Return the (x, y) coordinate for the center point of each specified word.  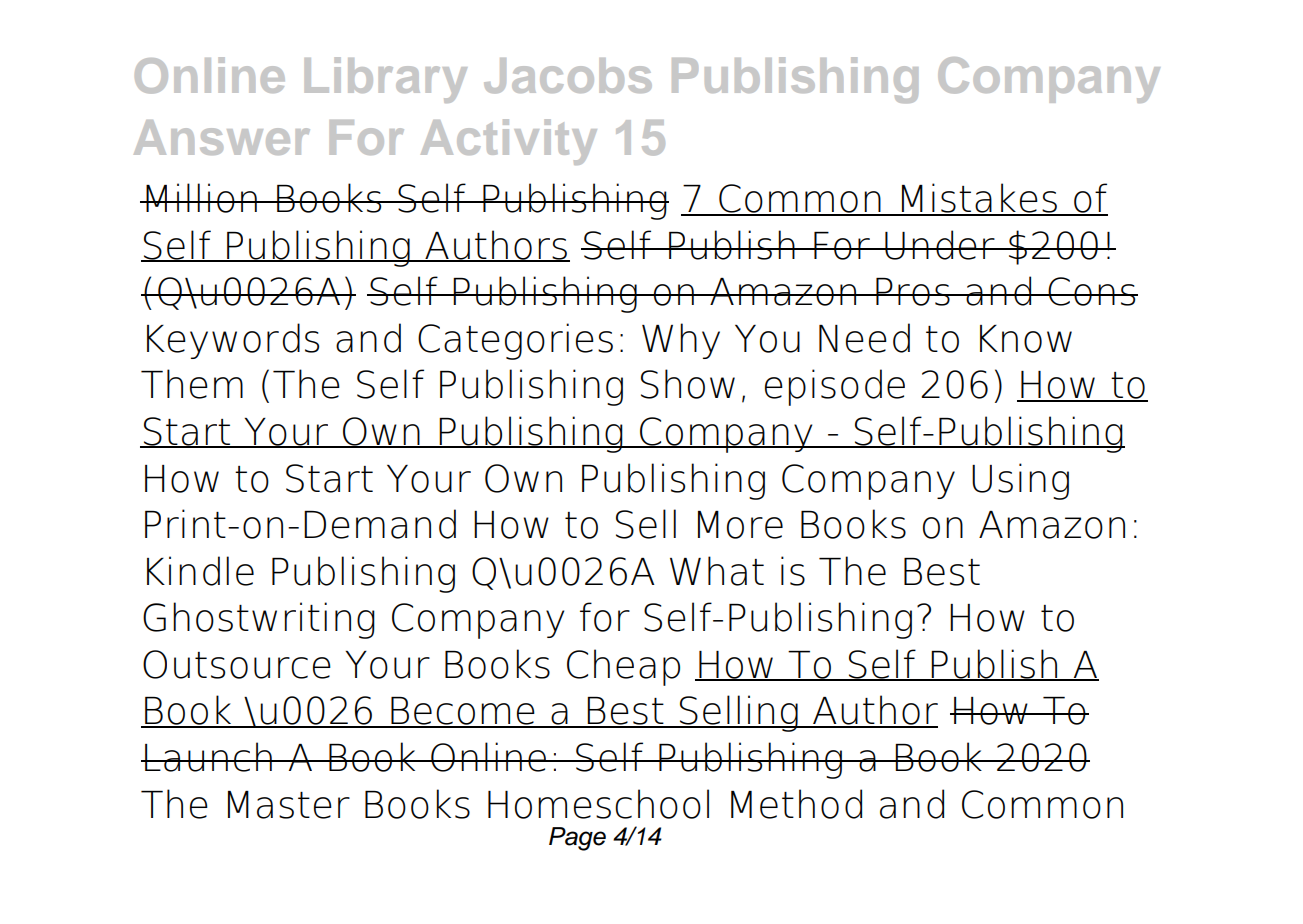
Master (289, 805)
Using (1020, 481)
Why (681, 341)
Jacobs (568, 76)
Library (386, 80)
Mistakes (979, 199)
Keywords (233, 341)
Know (1026, 339)
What (717, 571)
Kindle (200, 571)
